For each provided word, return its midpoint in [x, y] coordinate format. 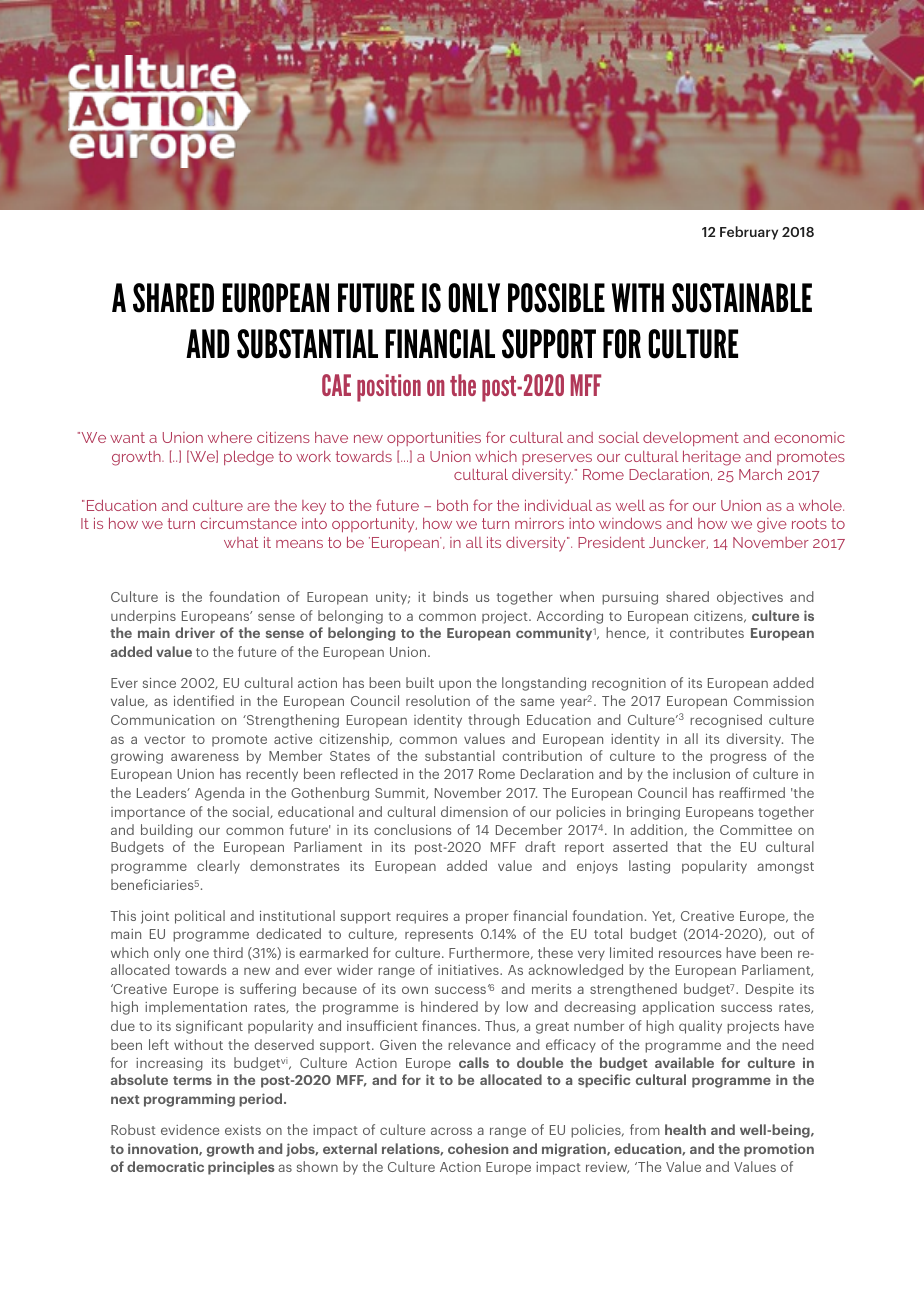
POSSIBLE [556, 298]
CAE [336, 385]
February [749, 233]
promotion [779, 1150]
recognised [726, 721]
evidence [190, 1129]
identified [204, 700]
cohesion [478, 1148]
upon [455, 685]
